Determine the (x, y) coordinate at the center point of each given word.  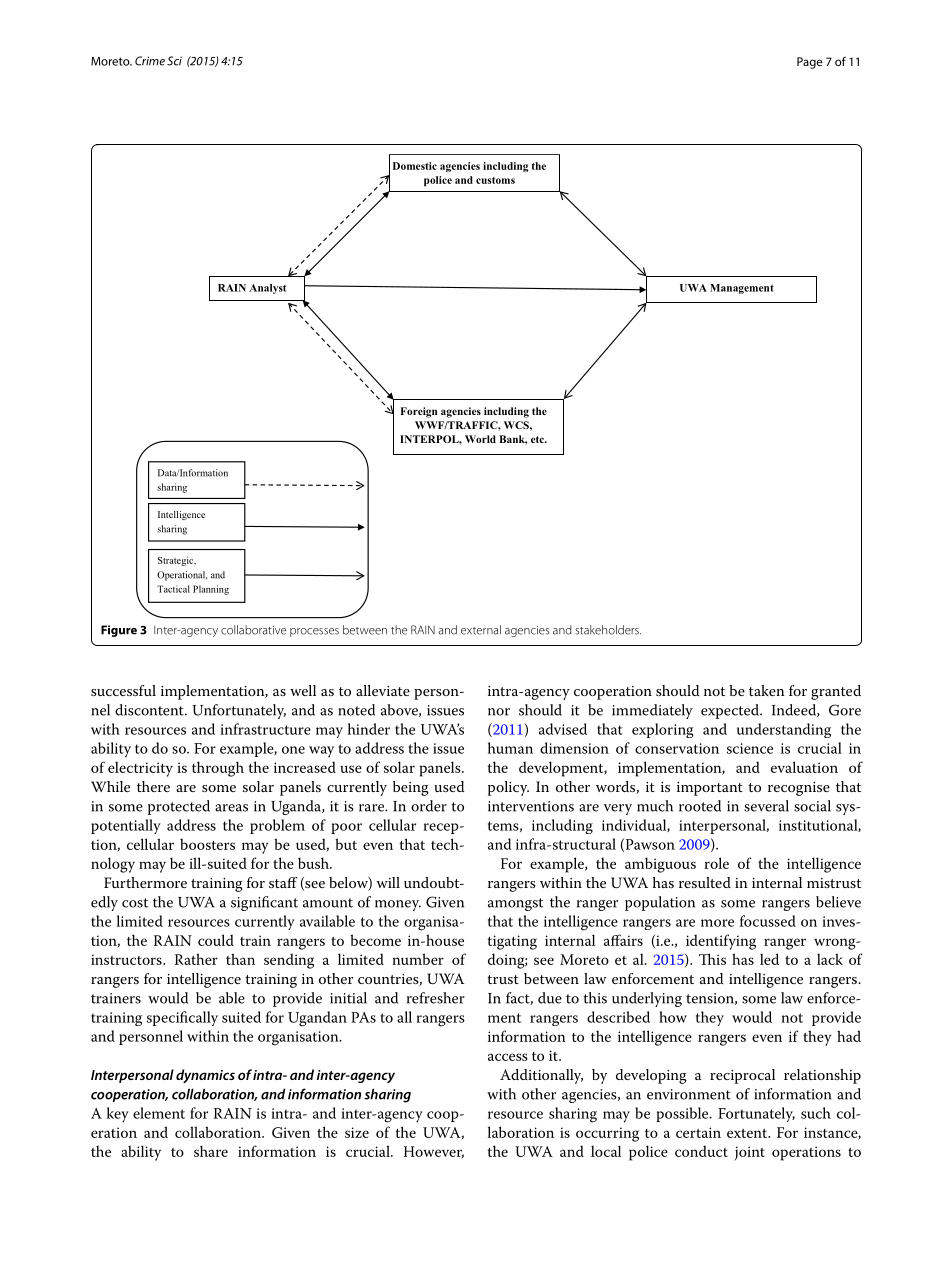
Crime (150, 61)
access (508, 1057)
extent (748, 1133)
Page (809, 63)
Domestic (415, 166)
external (481, 630)
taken (767, 690)
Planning (211, 590)
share (211, 1151)
